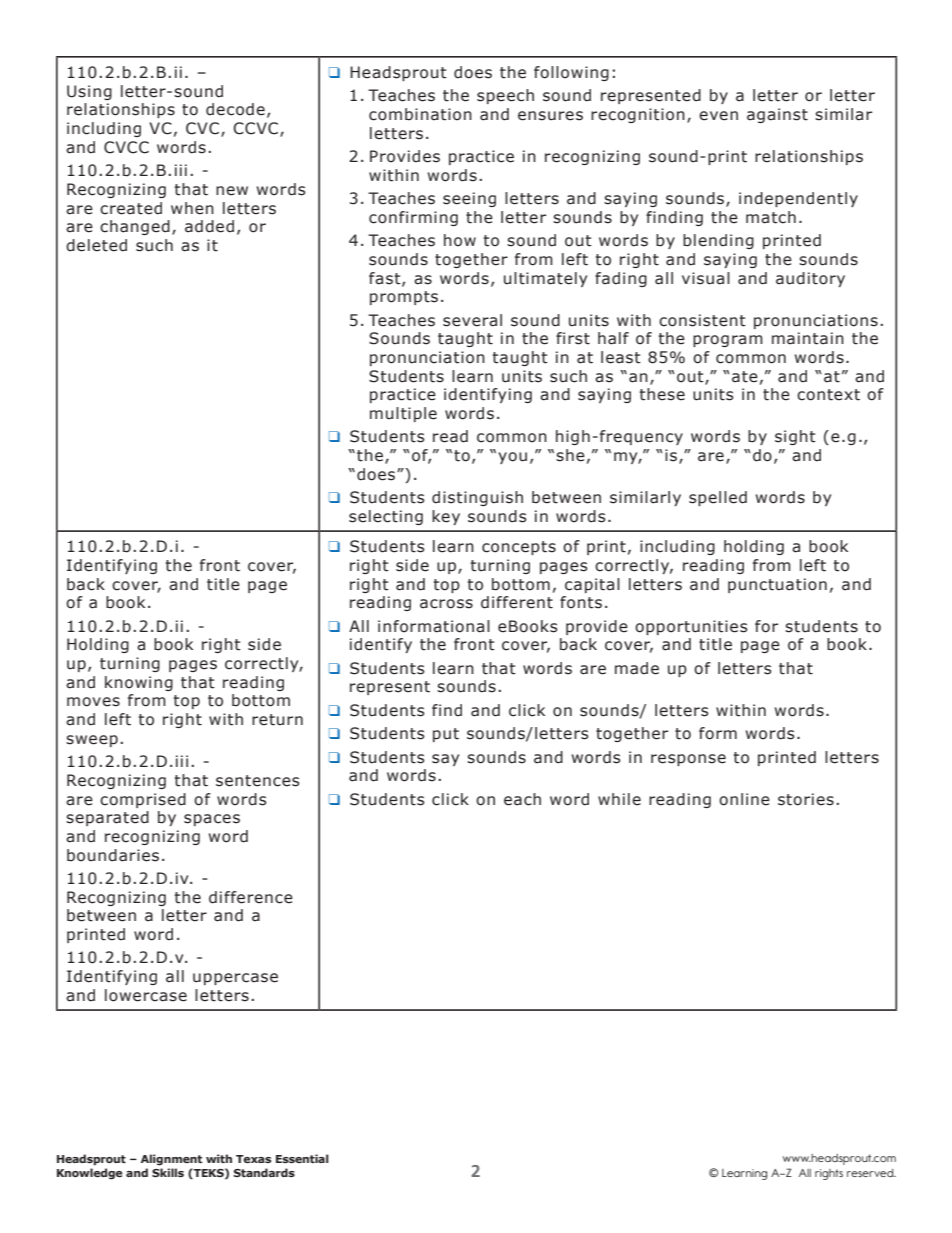 This screenshot has width=952, height=1233. Describe the element at coordinates (472, 320) in the screenshot. I see `several` at that location.
